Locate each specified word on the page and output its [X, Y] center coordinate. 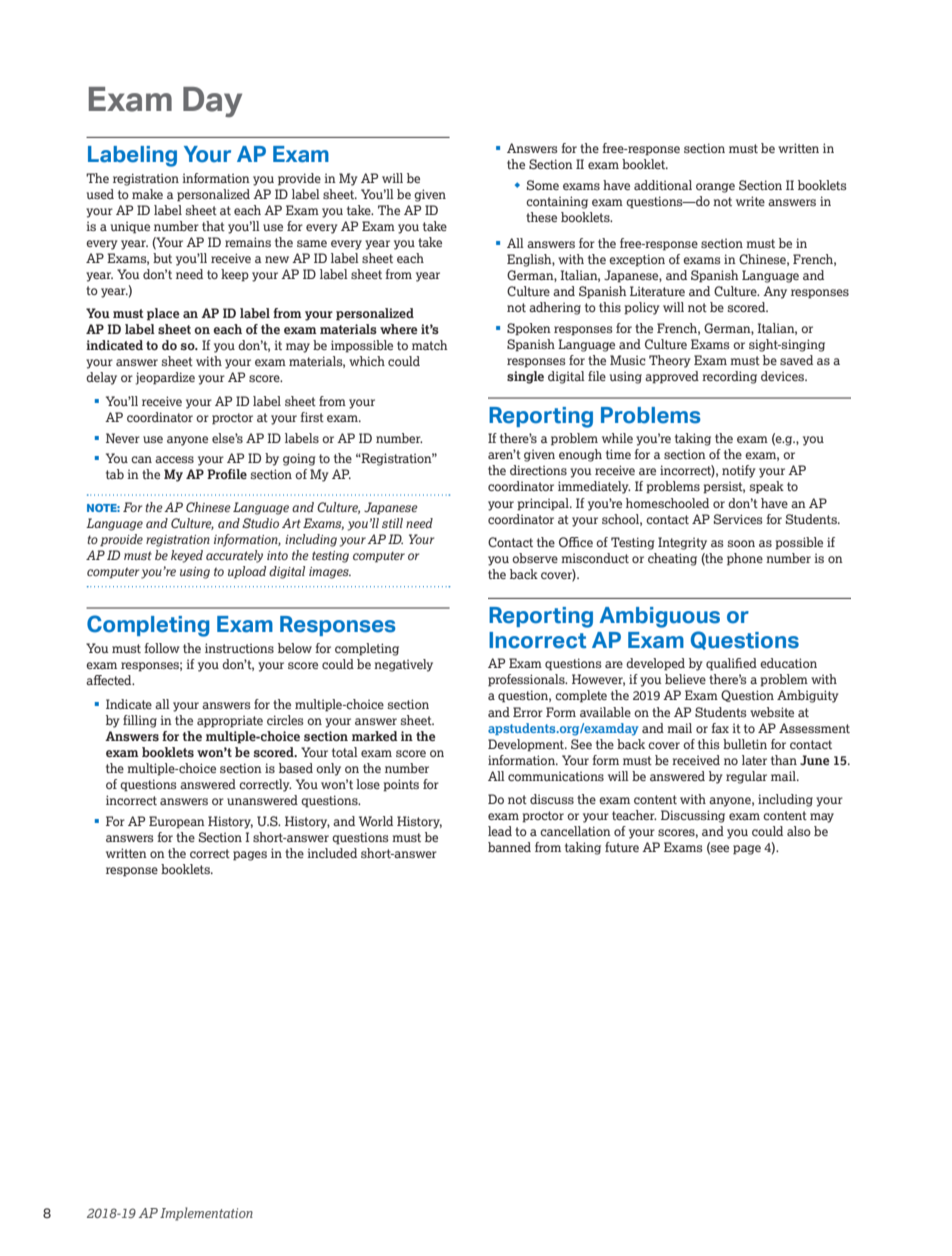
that [213, 226]
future [622, 847]
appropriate [230, 721]
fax [720, 728]
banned [509, 847]
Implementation [206, 1214]
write [750, 201]
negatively [403, 665]
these [541, 217]
